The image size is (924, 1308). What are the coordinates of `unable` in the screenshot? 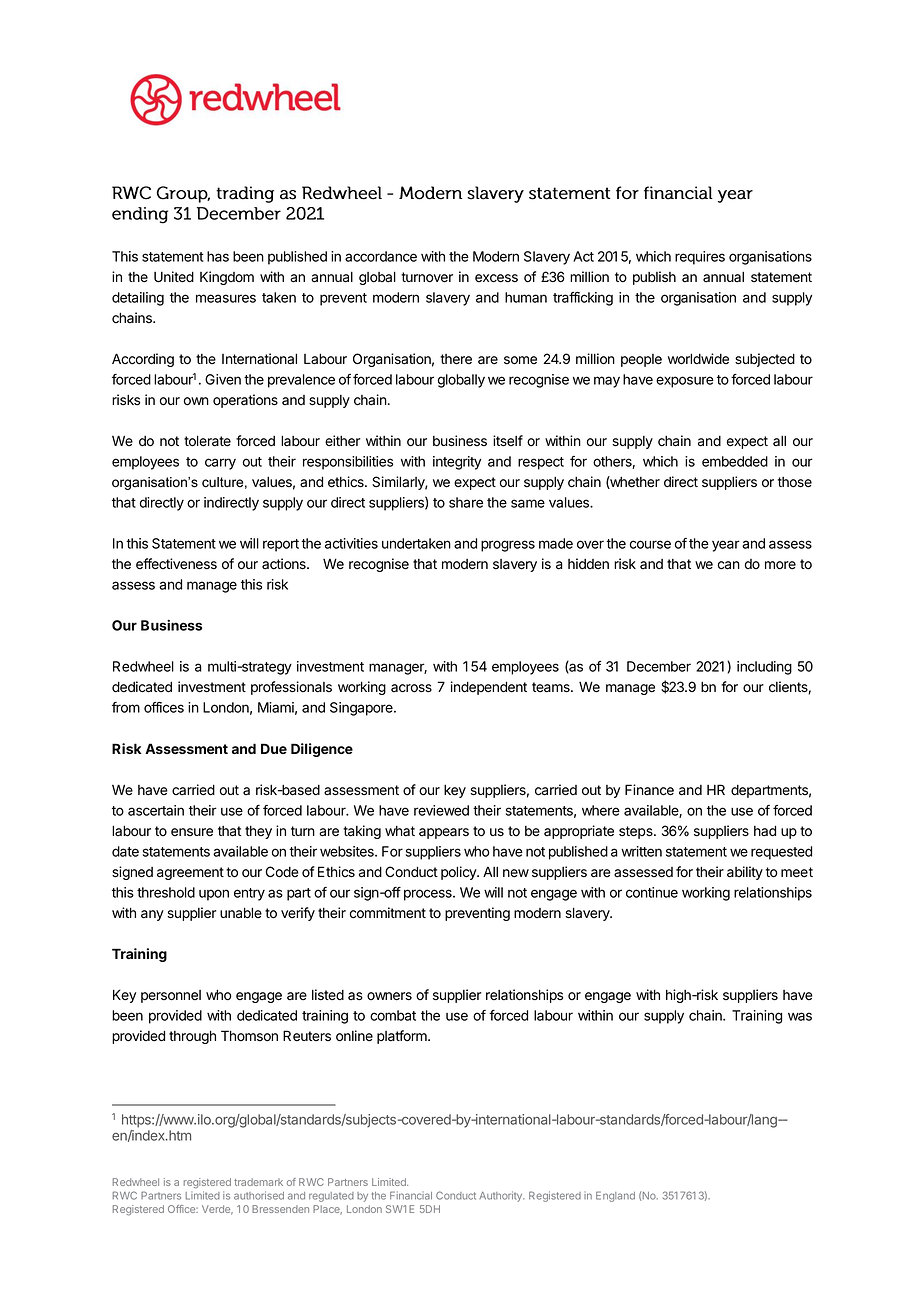 It's located at (241, 913).
